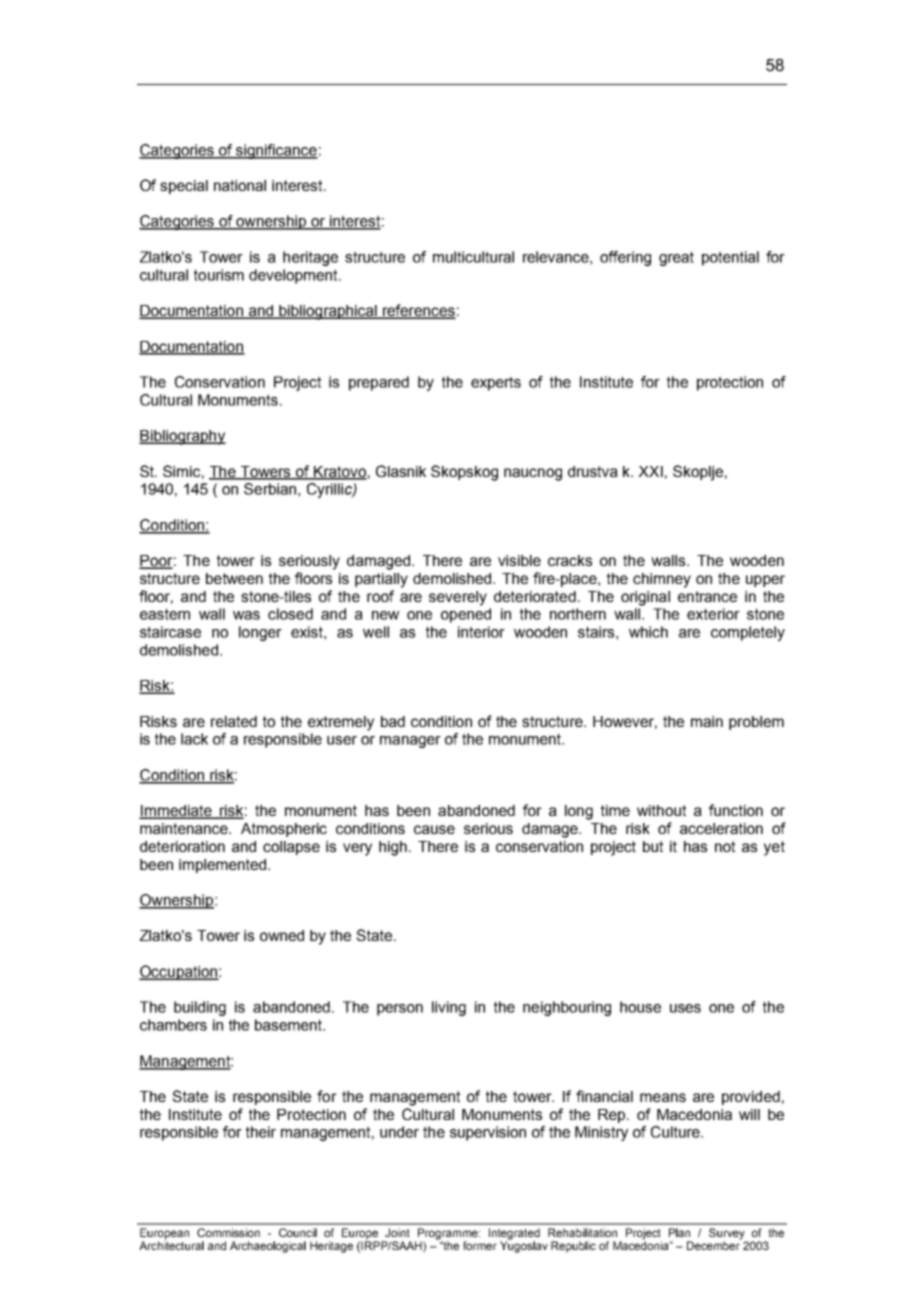  What do you see at coordinates (676, 258) in the page?
I see `great` at bounding box center [676, 258].
